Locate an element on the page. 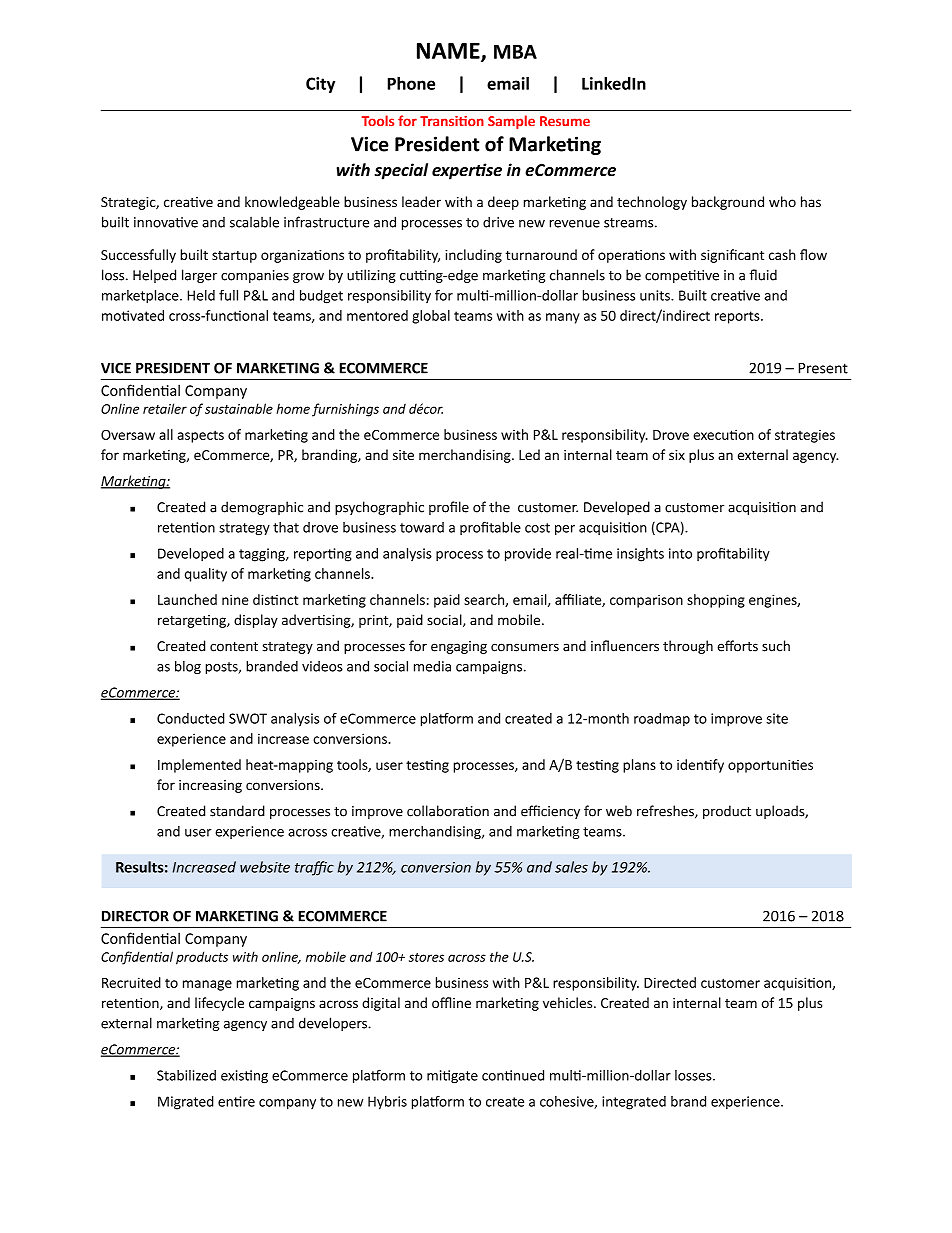 The height and width of the image is (1233, 952). integrated is located at coordinates (634, 1103).
